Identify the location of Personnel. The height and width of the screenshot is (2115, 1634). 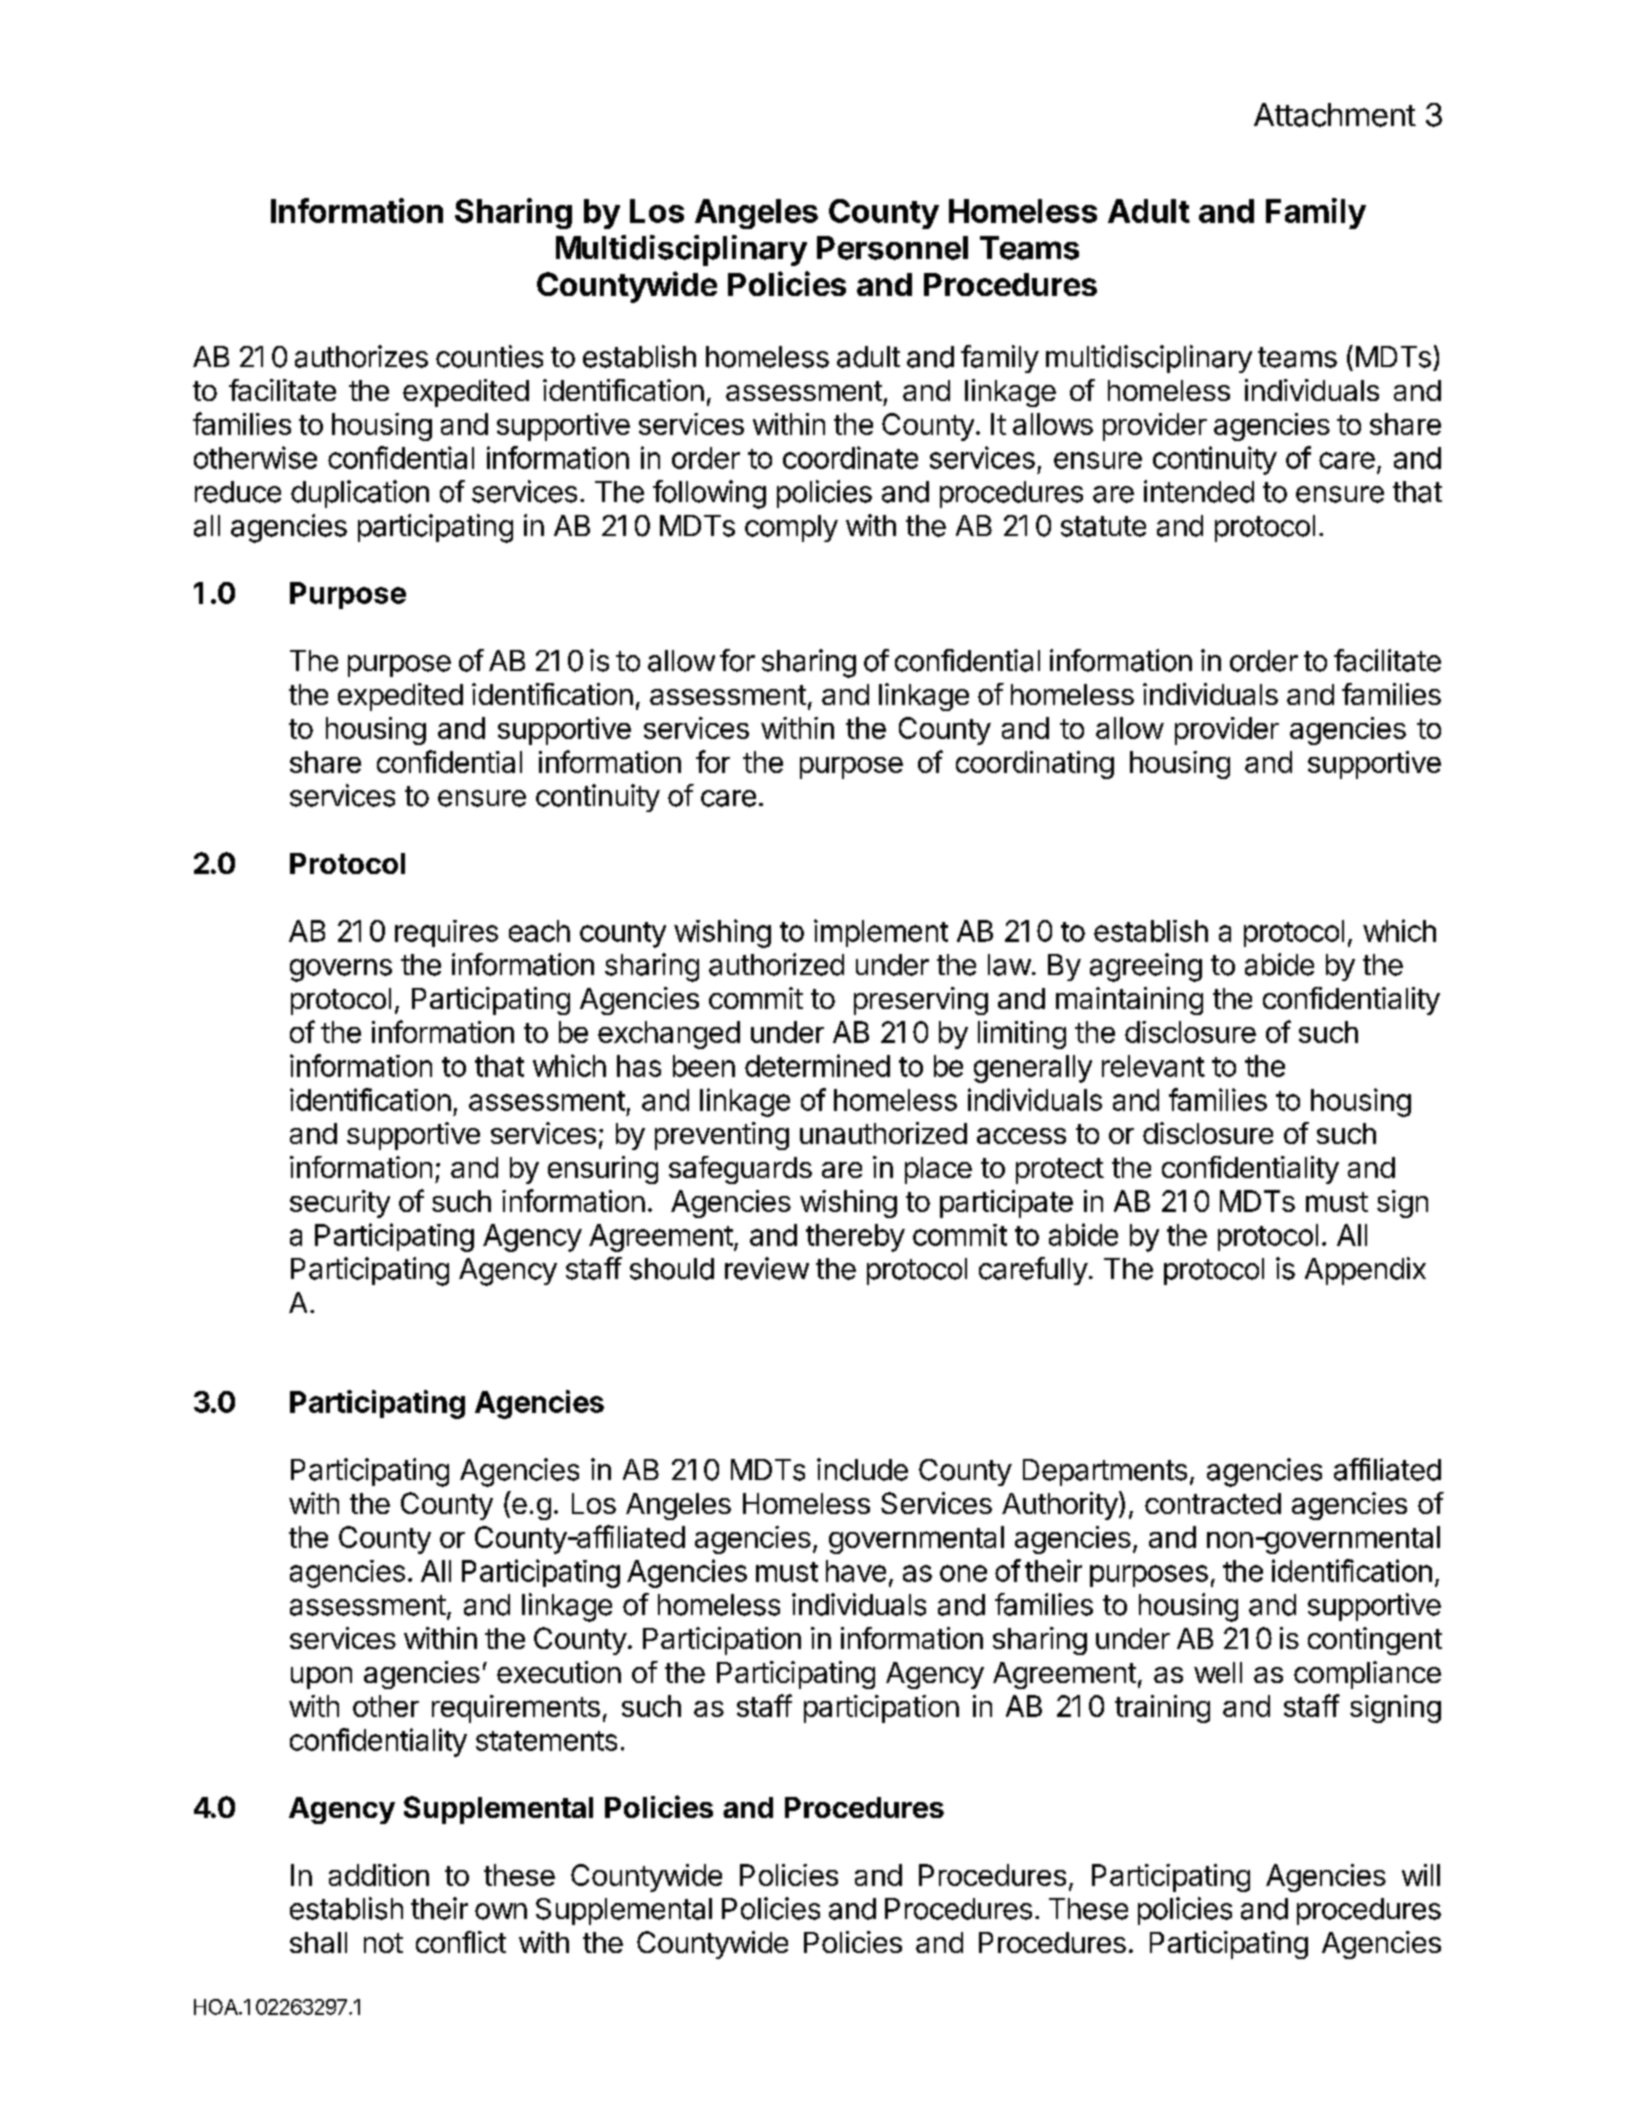
(892, 248).
